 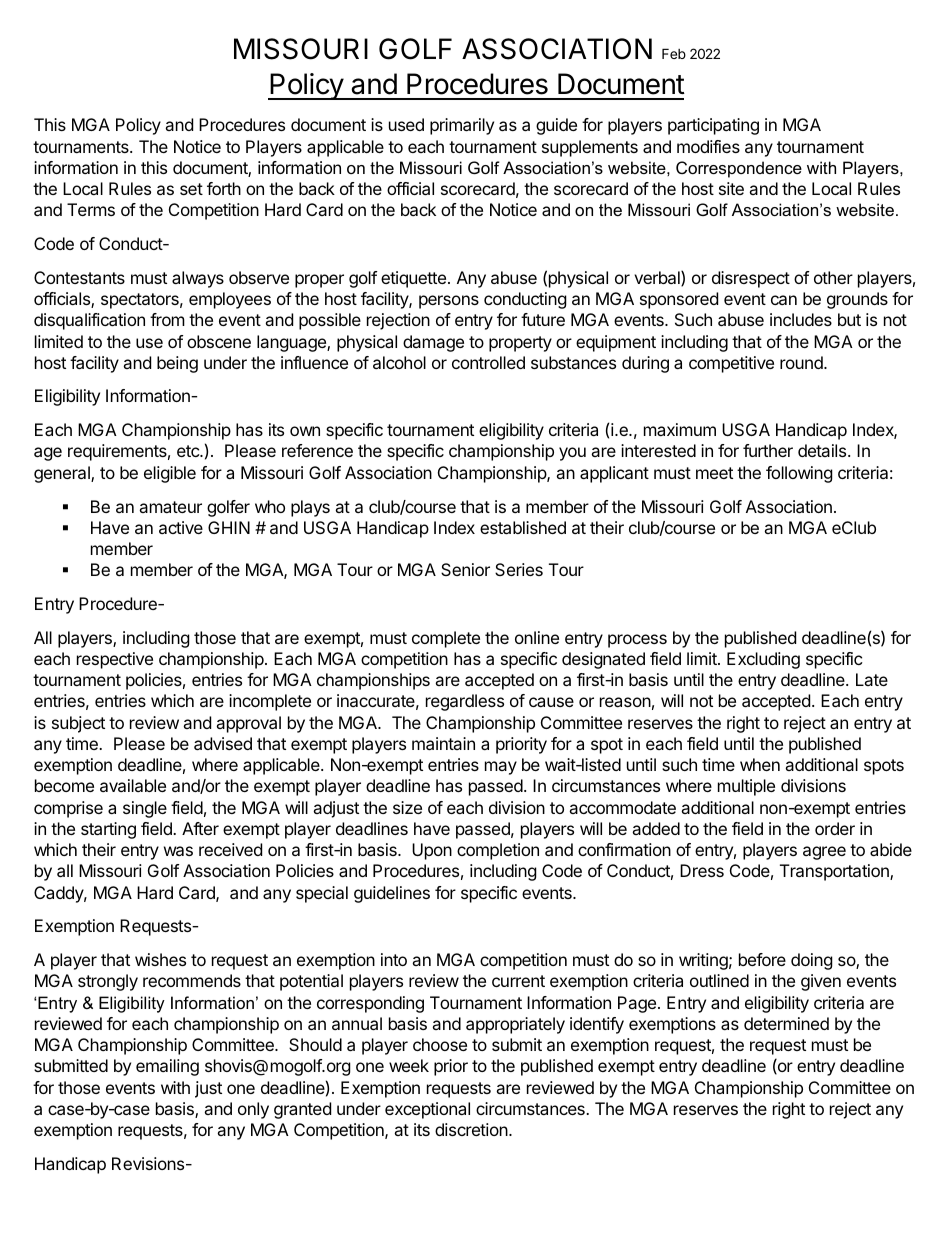 I want to click on from, so click(x=167, y=319).
